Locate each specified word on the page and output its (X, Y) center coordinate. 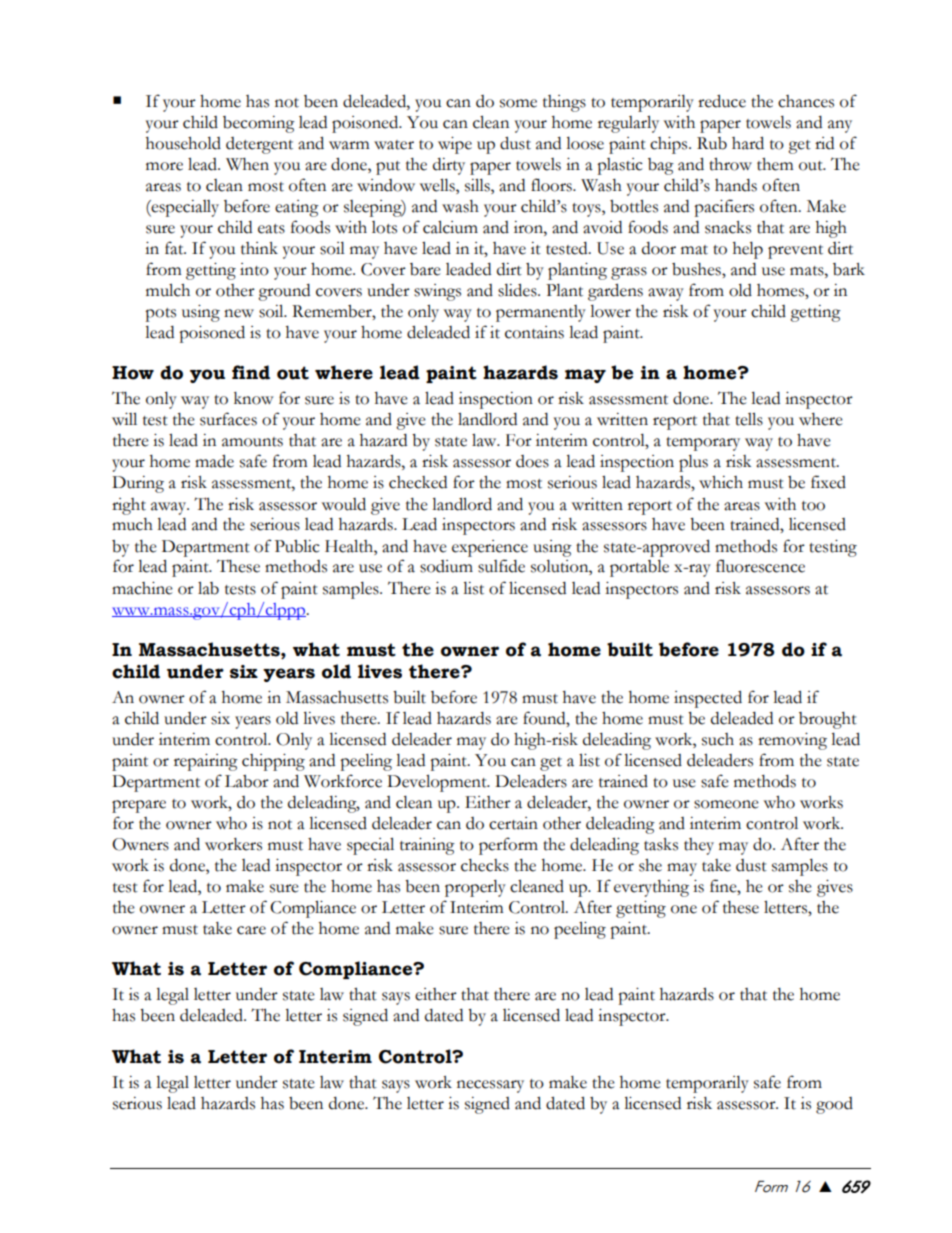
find (251, 372)
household (183, 143)
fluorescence (760, 566)
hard (748, 143)
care (251, 930)
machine (142, 588)
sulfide (501, 566)
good (834, 1105)
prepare (139, 806)
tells (749, 419)
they (699, 846)
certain (513, 823)
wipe (455, 145)
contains (534, 332)
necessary (490, 1086)
